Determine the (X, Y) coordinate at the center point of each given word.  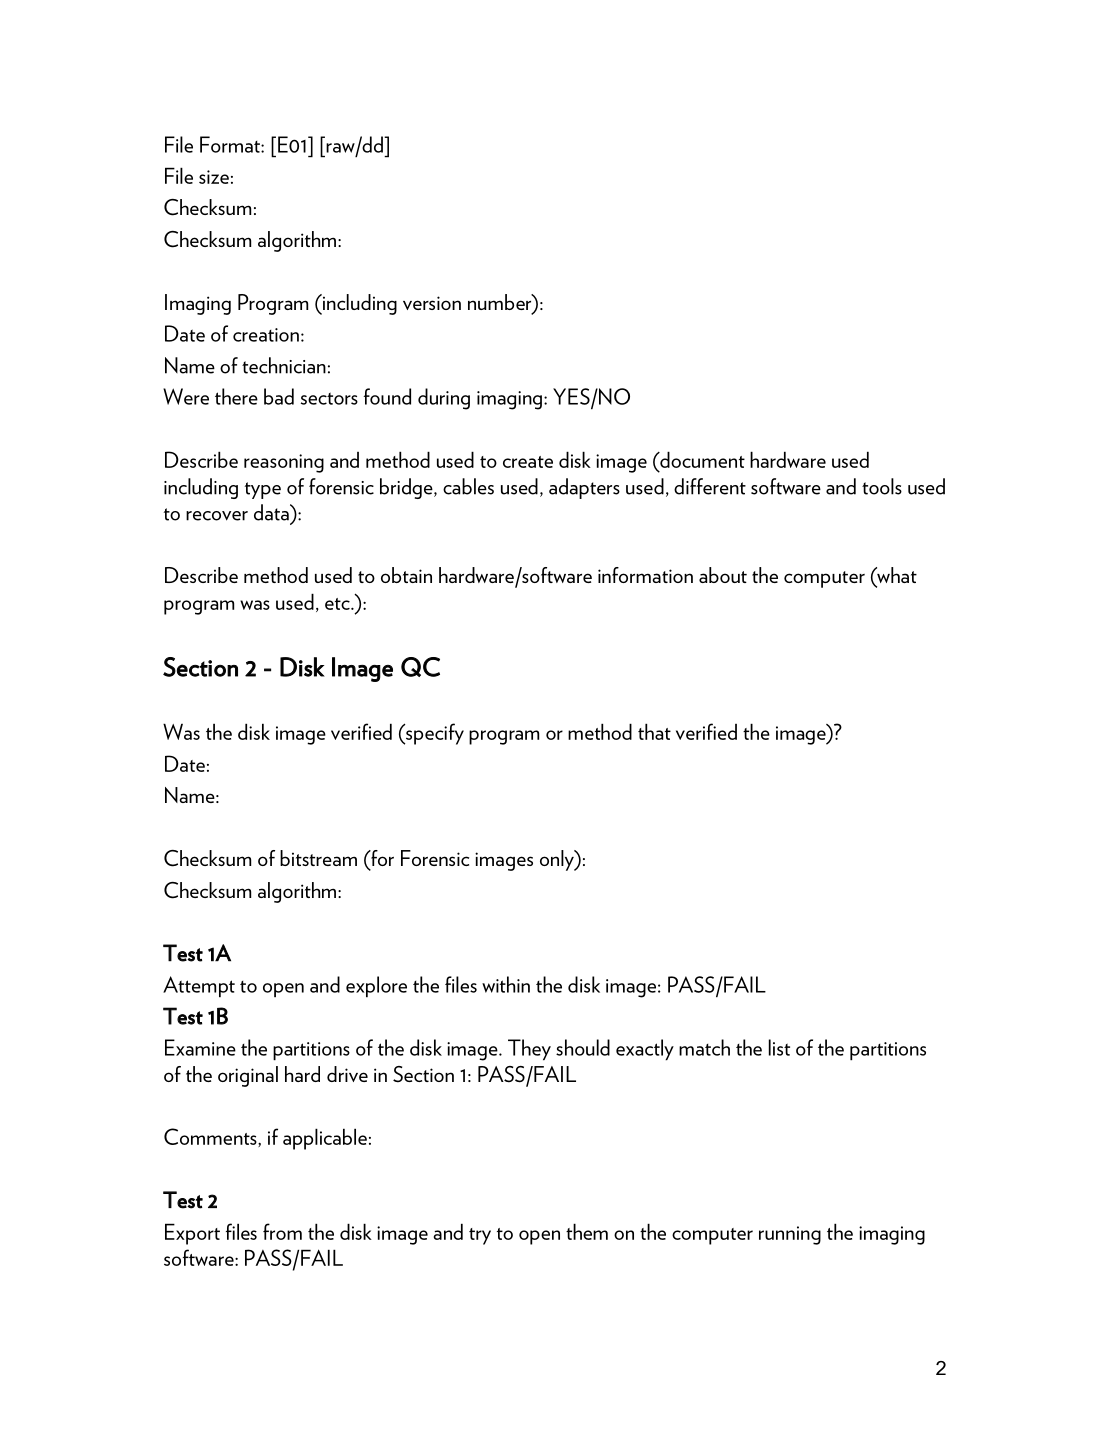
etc (338, 604)
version (432, 303)
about (723, 575)
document (701, 459)
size (214, 177)
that (654, 731)
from (282, 1231)
